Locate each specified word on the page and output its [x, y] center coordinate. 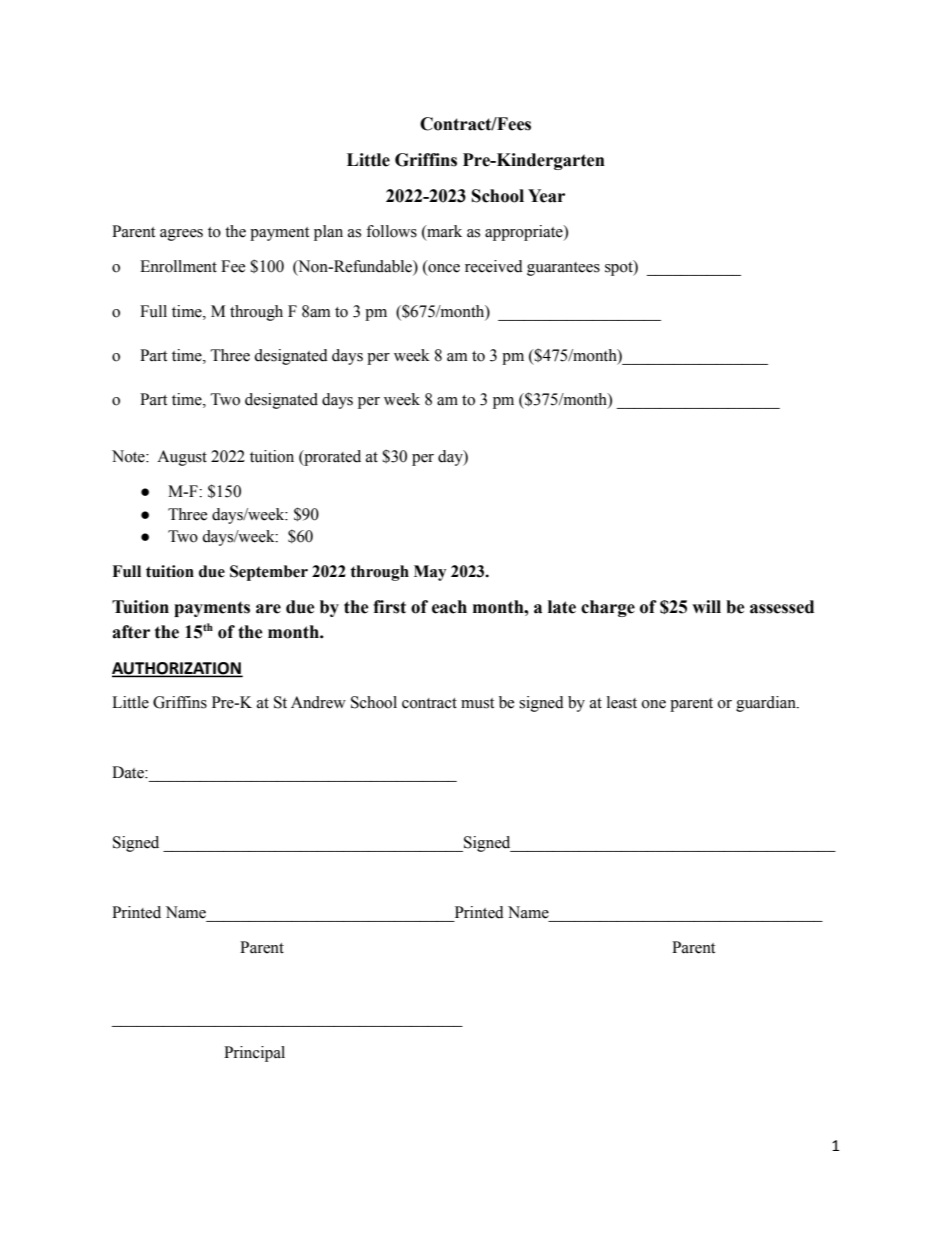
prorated [331, 458]
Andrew [318, 702]
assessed [782, 607]
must [477, 703]
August [182, 458]
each [449, 607]
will [706, 606]
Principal [254, 1054]
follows [391, 231]
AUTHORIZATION [177, 669]
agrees [181, 235]
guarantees [563, 269]
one [654, 704]
